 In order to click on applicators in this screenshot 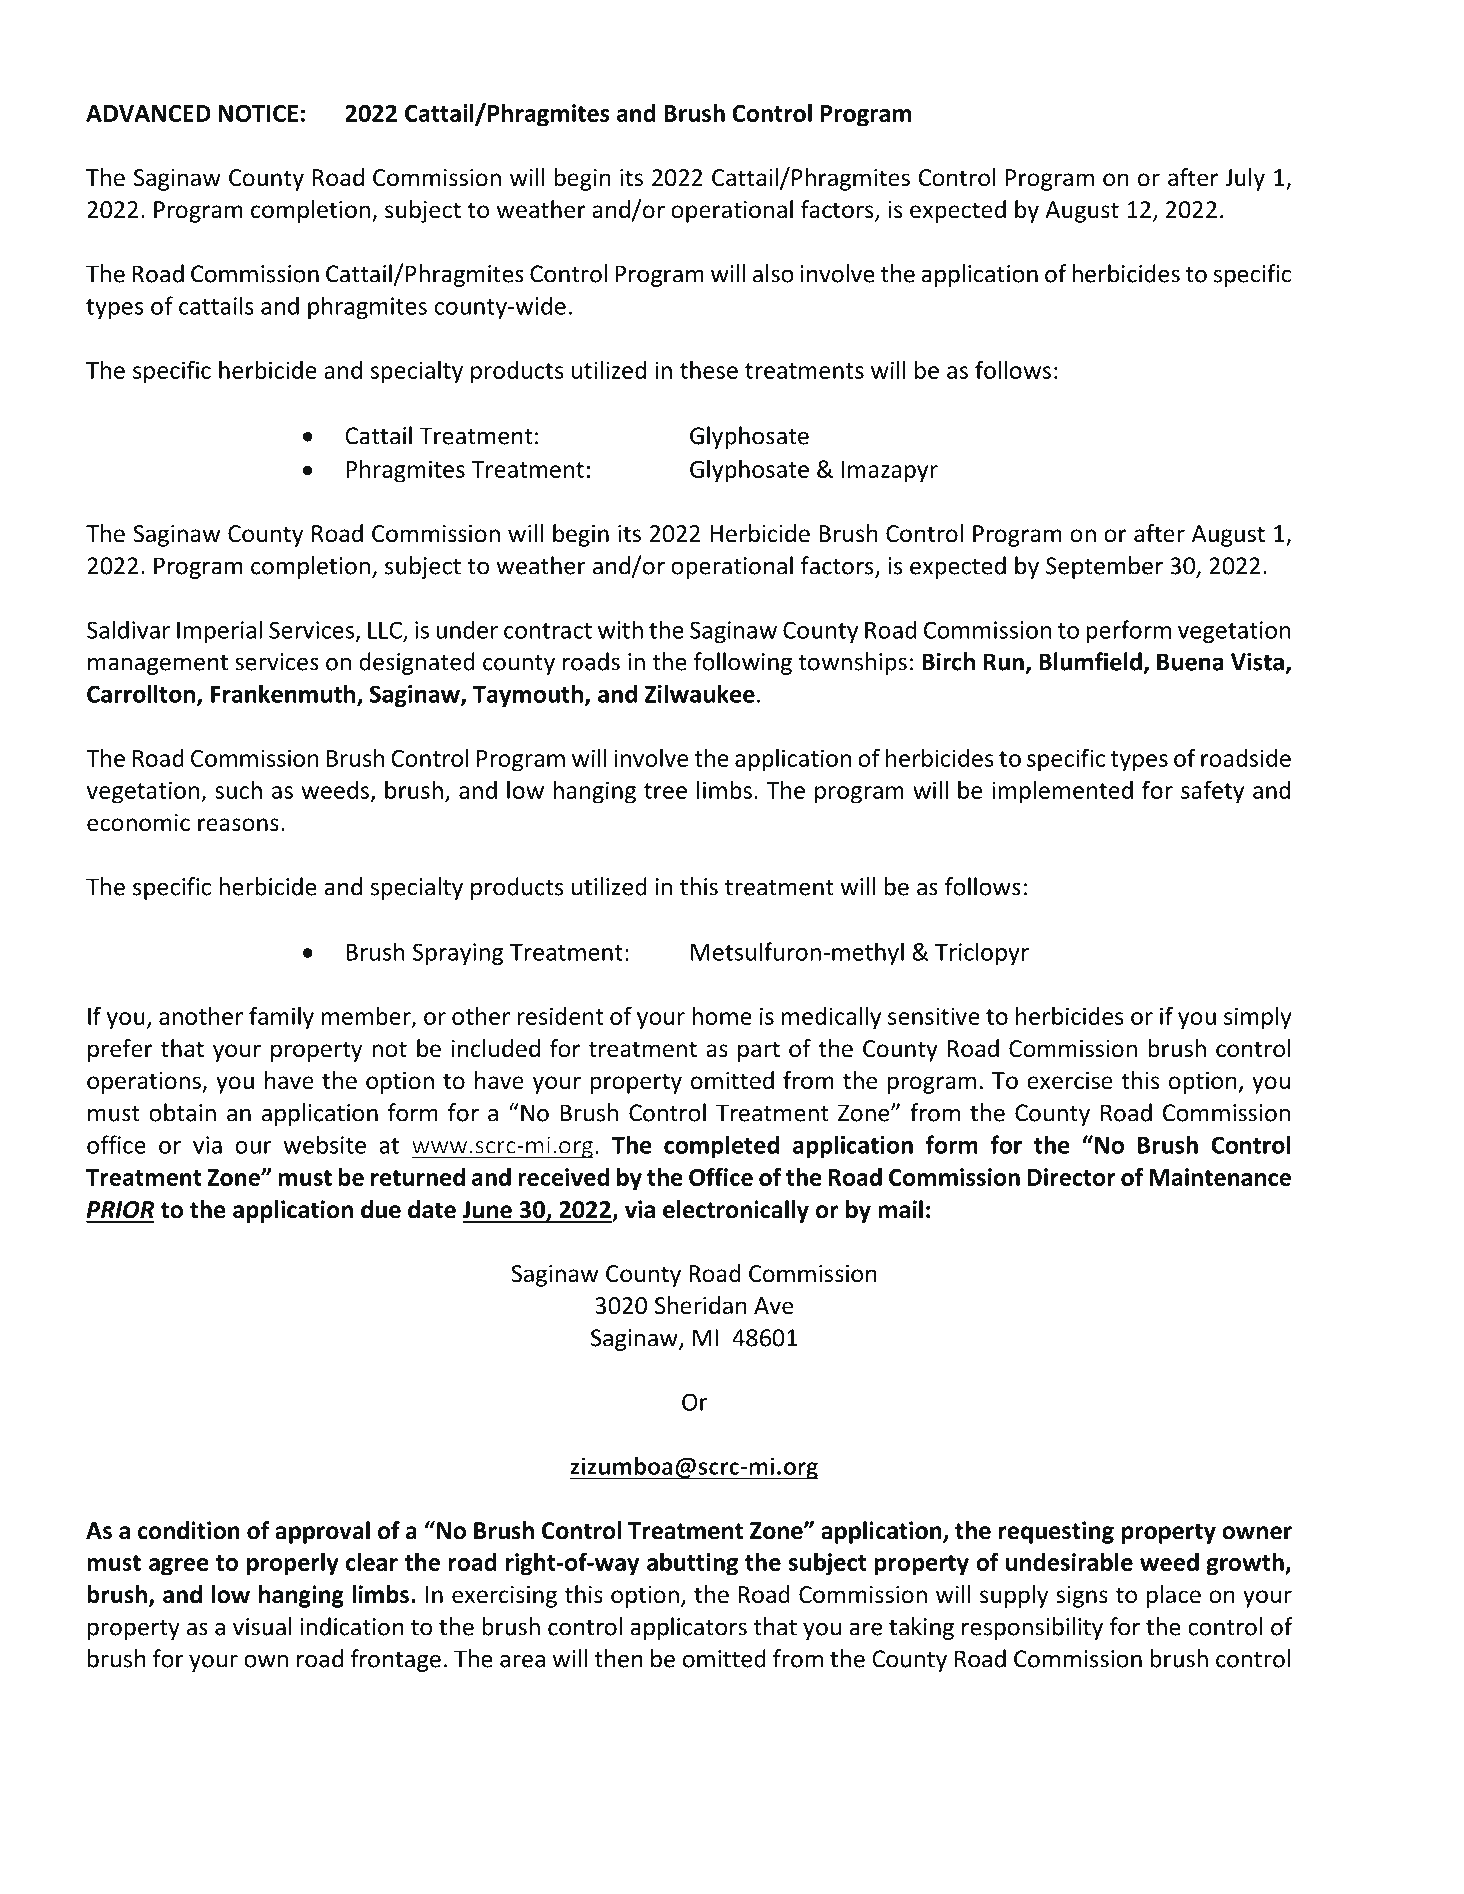, I will do `click(688, 1628)`.
